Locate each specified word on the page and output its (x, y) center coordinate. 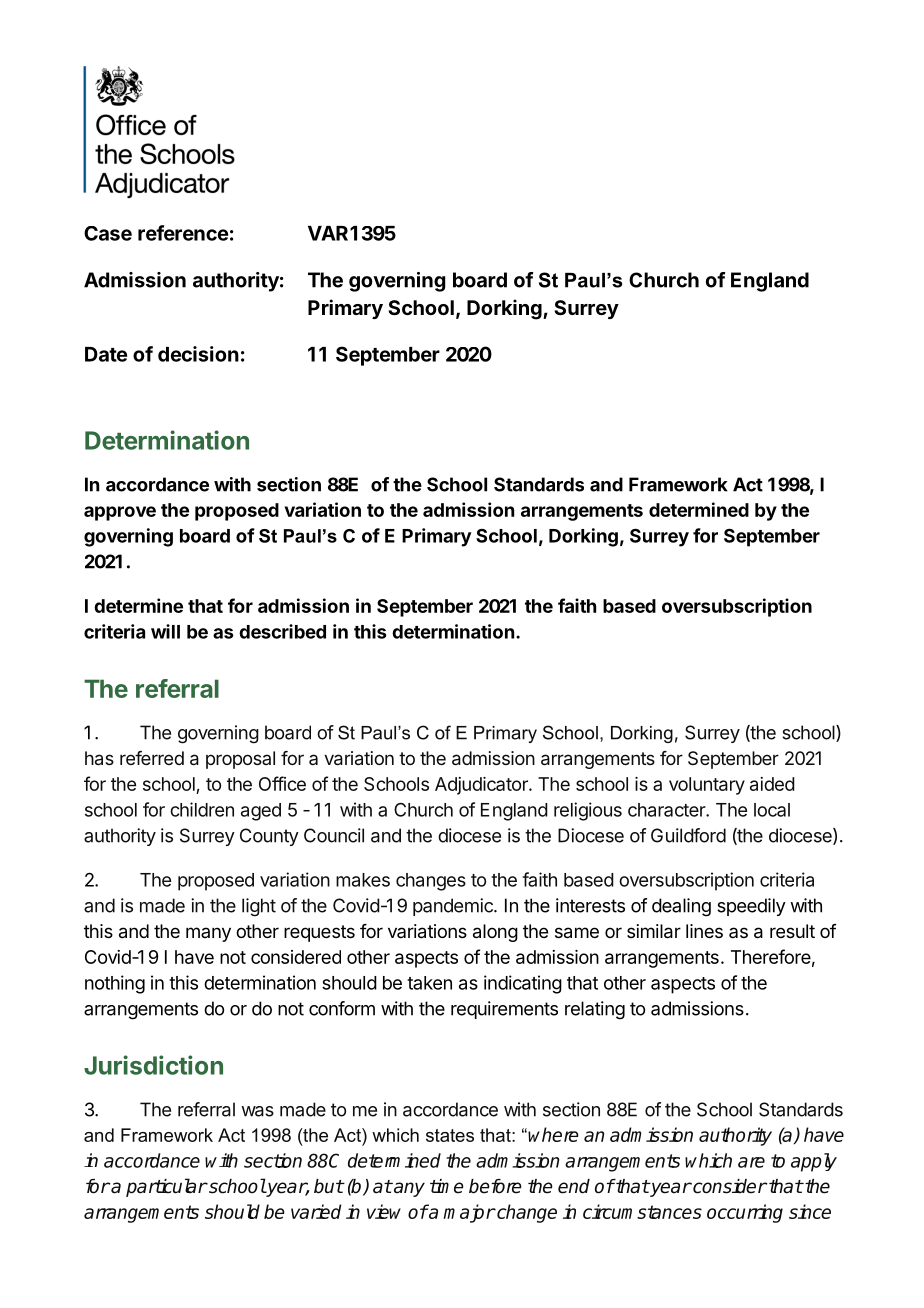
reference (183, 233)
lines (704, 931)
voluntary (707, 786)
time (447, 1186)
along (495, 933)
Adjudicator (482, 786)
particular (166, 1187)
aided (772, 784)
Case (108, 233)
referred (152, 758)
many (208, 934)
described (282, 631)
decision (198, 354)
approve (120, 513)
